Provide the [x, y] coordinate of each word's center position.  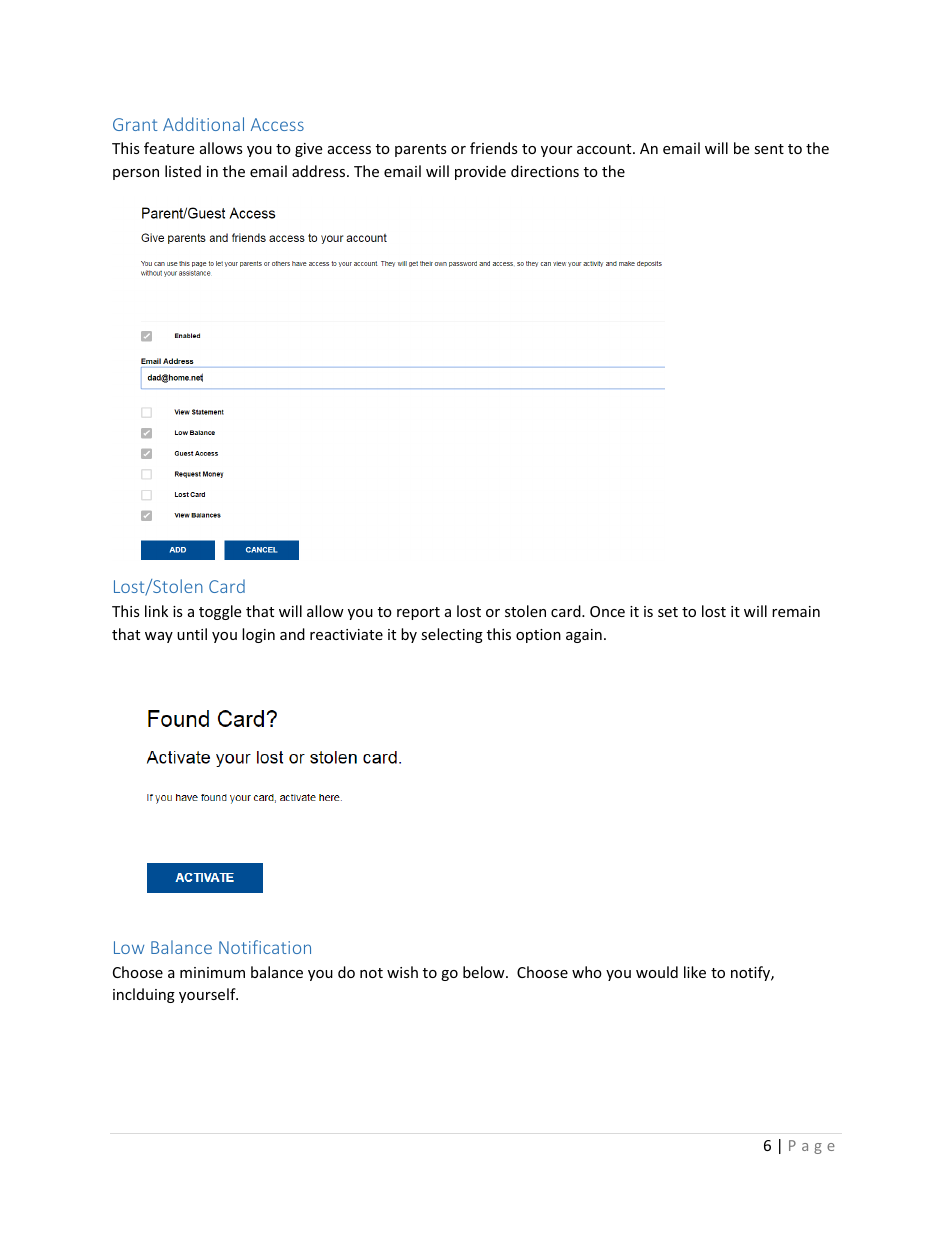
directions [545, 171]
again [584, 636]
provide [480, 172]
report [418, 613]
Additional [203, 124]
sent [769, 149]
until [192, 634]
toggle [220, 612]
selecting [452, 635]
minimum [212, 972]
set [668, 612]
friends [494, 148]
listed [183, 171]
